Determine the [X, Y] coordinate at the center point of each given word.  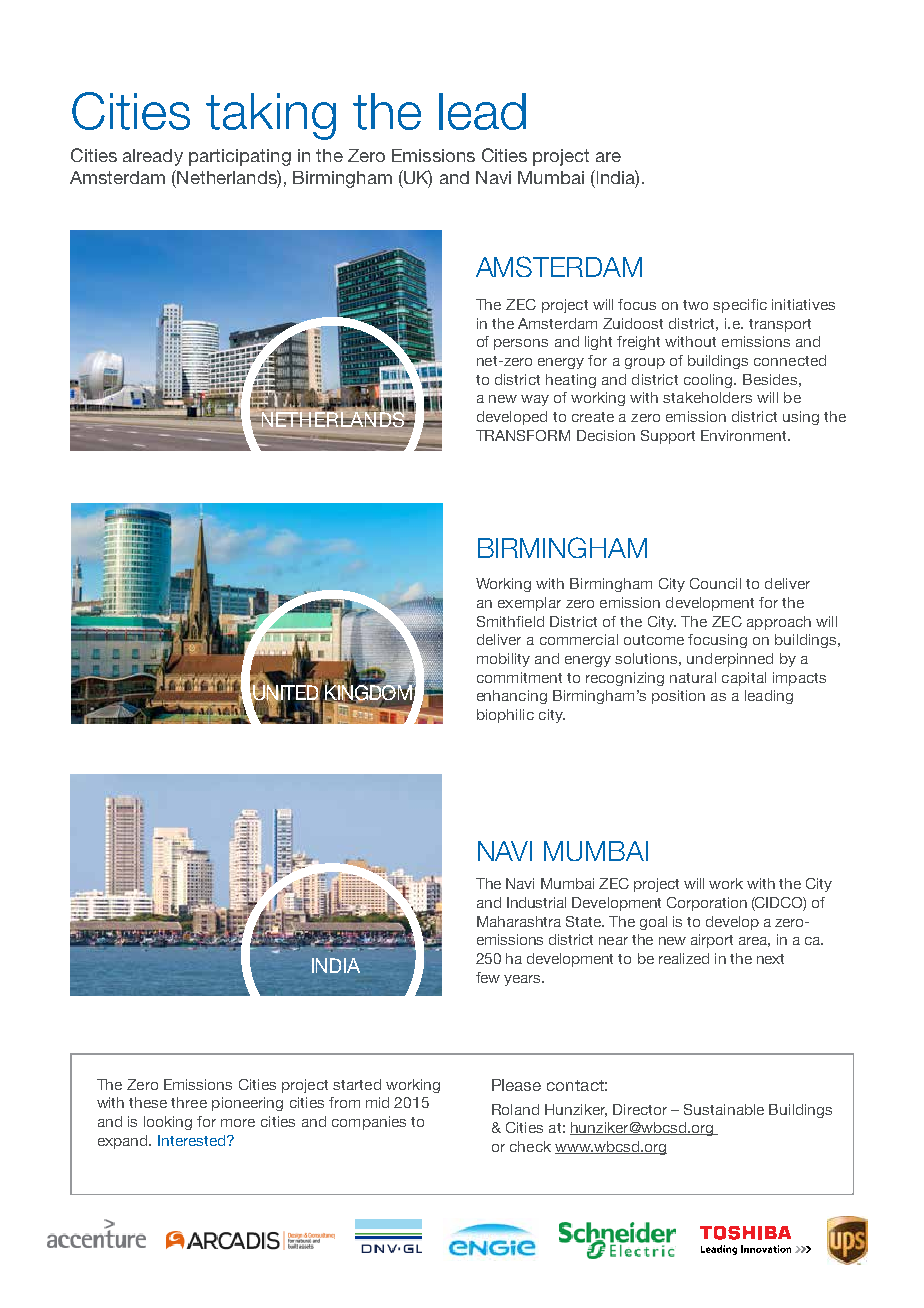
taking [271, 116]
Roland [515, 1109]
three [189, 1102]
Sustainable [724, 1109]
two [695, 305]
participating [240, 157]
